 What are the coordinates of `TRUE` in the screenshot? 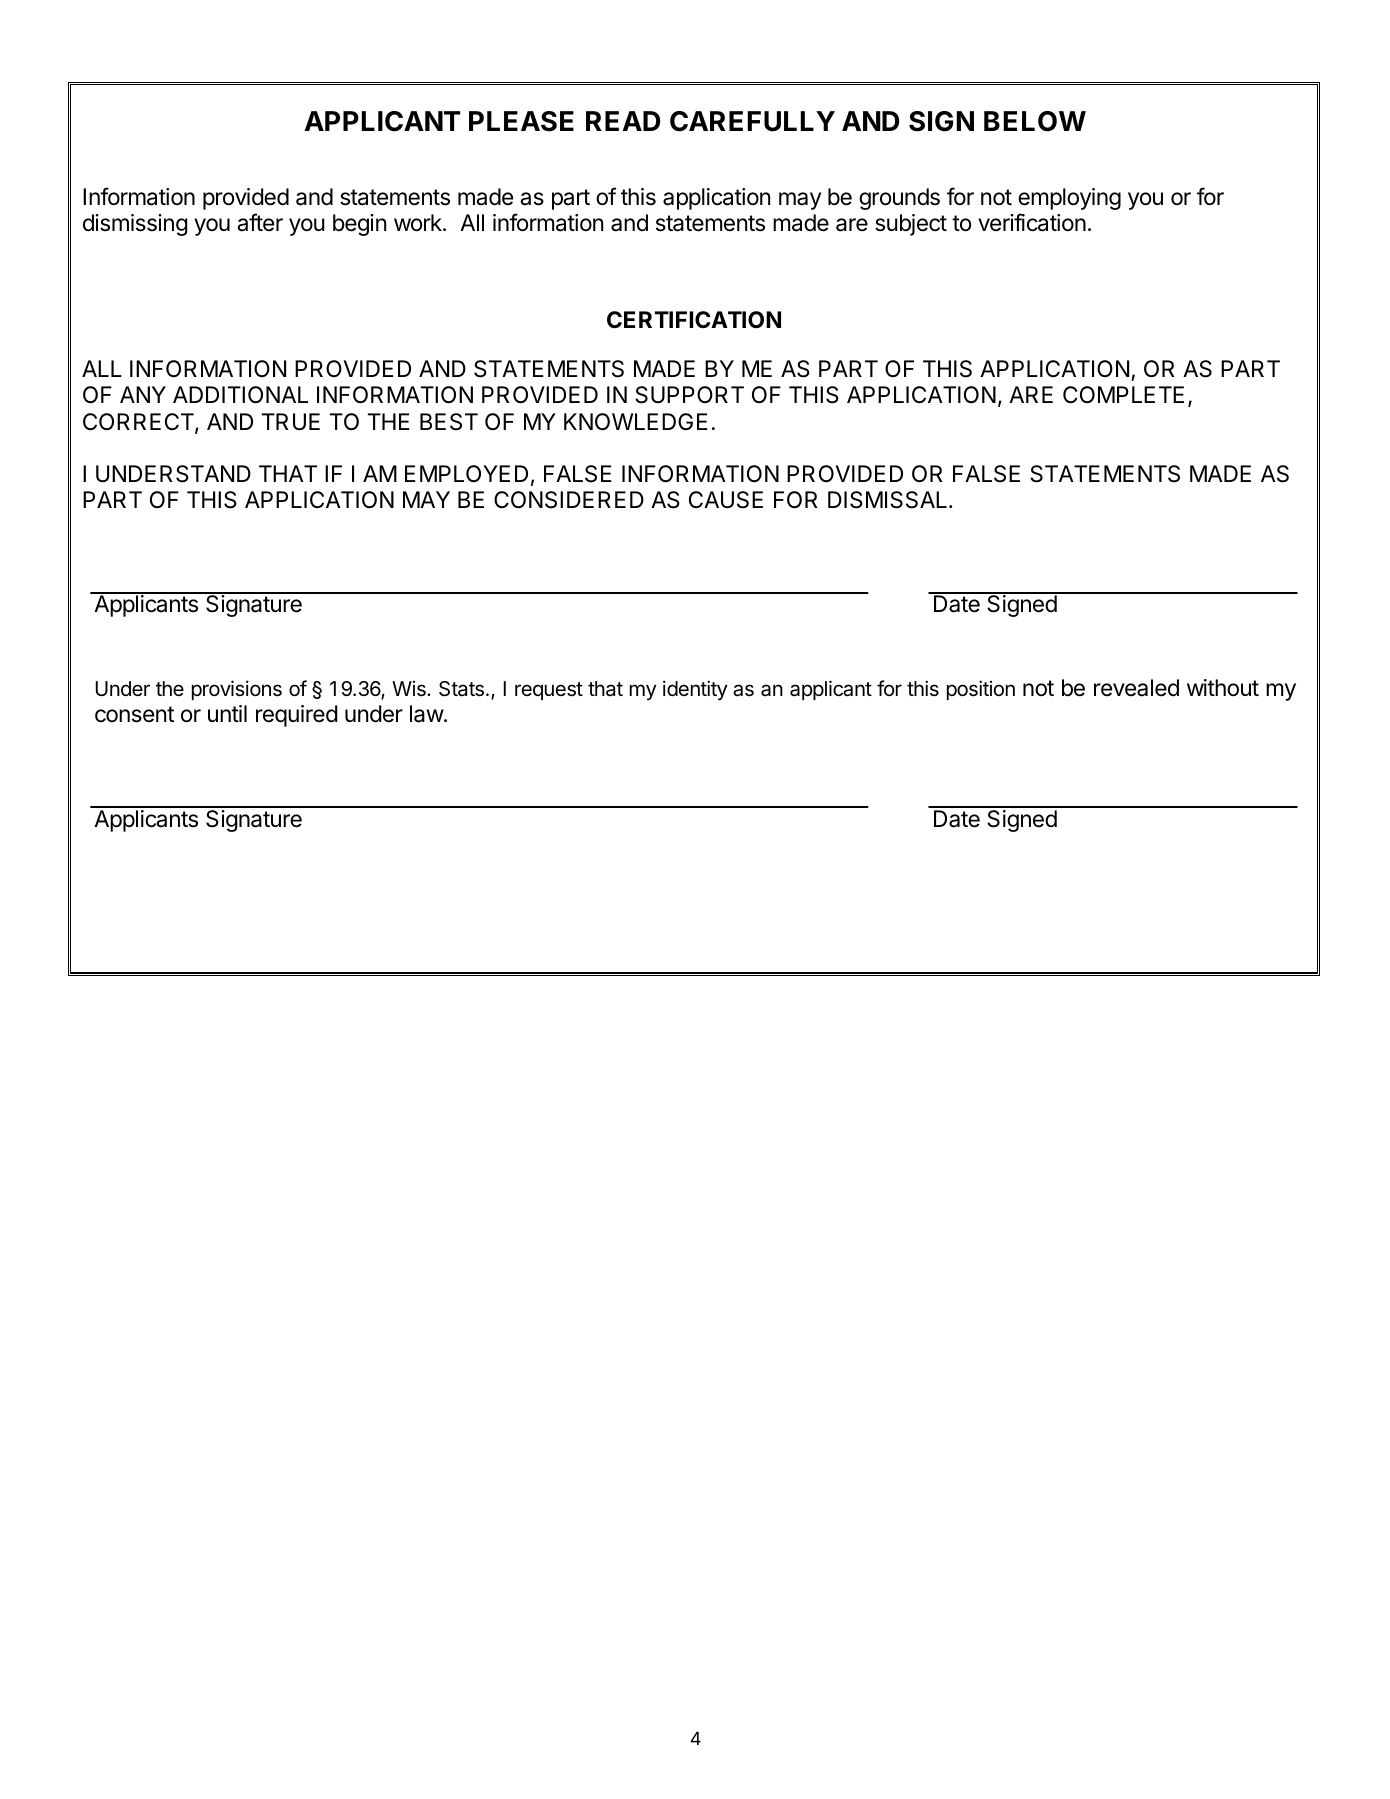 It's located at (291, 422).
